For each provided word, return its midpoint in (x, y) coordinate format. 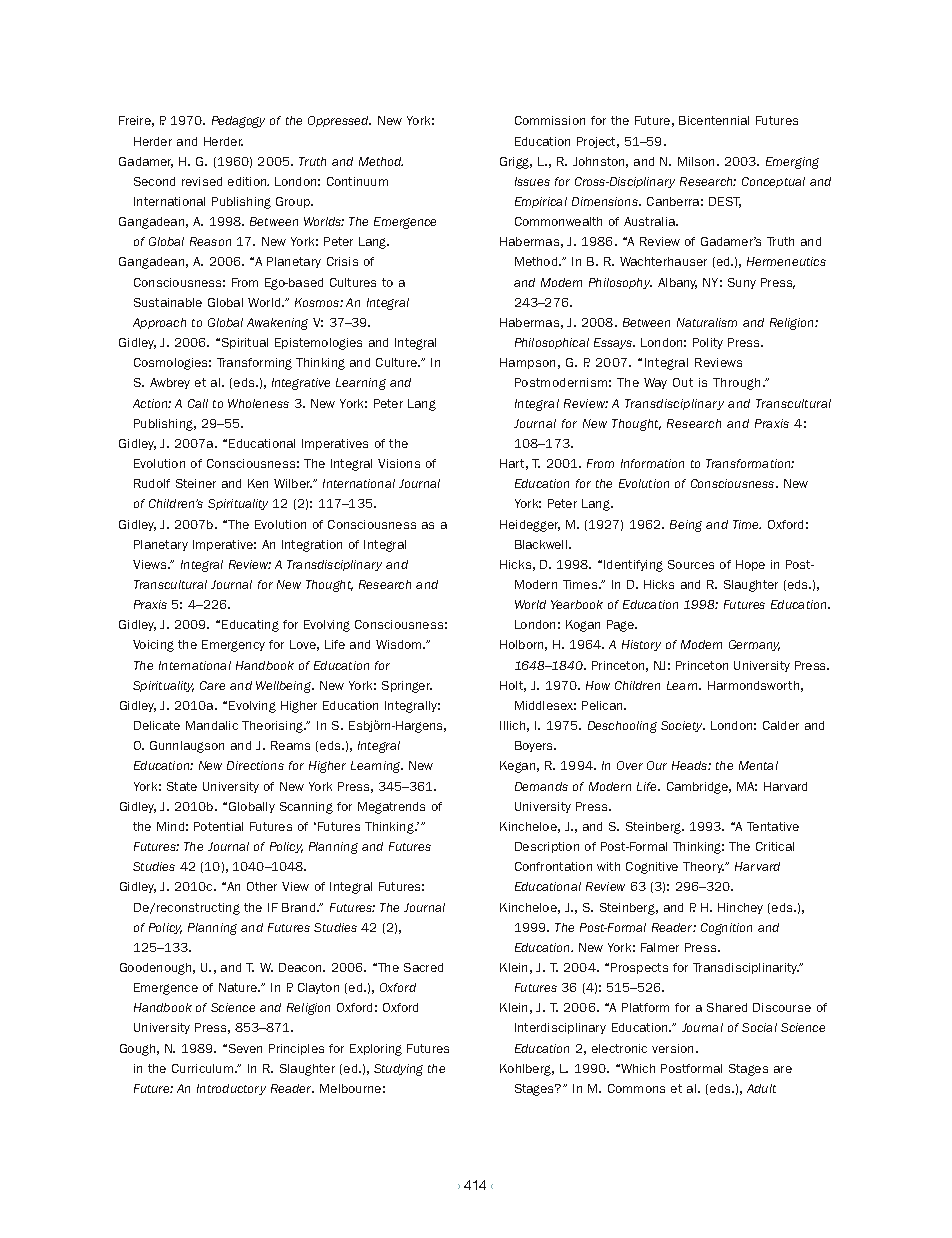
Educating (250, 626)
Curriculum (204, 1068)
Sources (691, 564)
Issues (532, 181)
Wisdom (400, 644)
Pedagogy (238, 122)
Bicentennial (714, 120)
